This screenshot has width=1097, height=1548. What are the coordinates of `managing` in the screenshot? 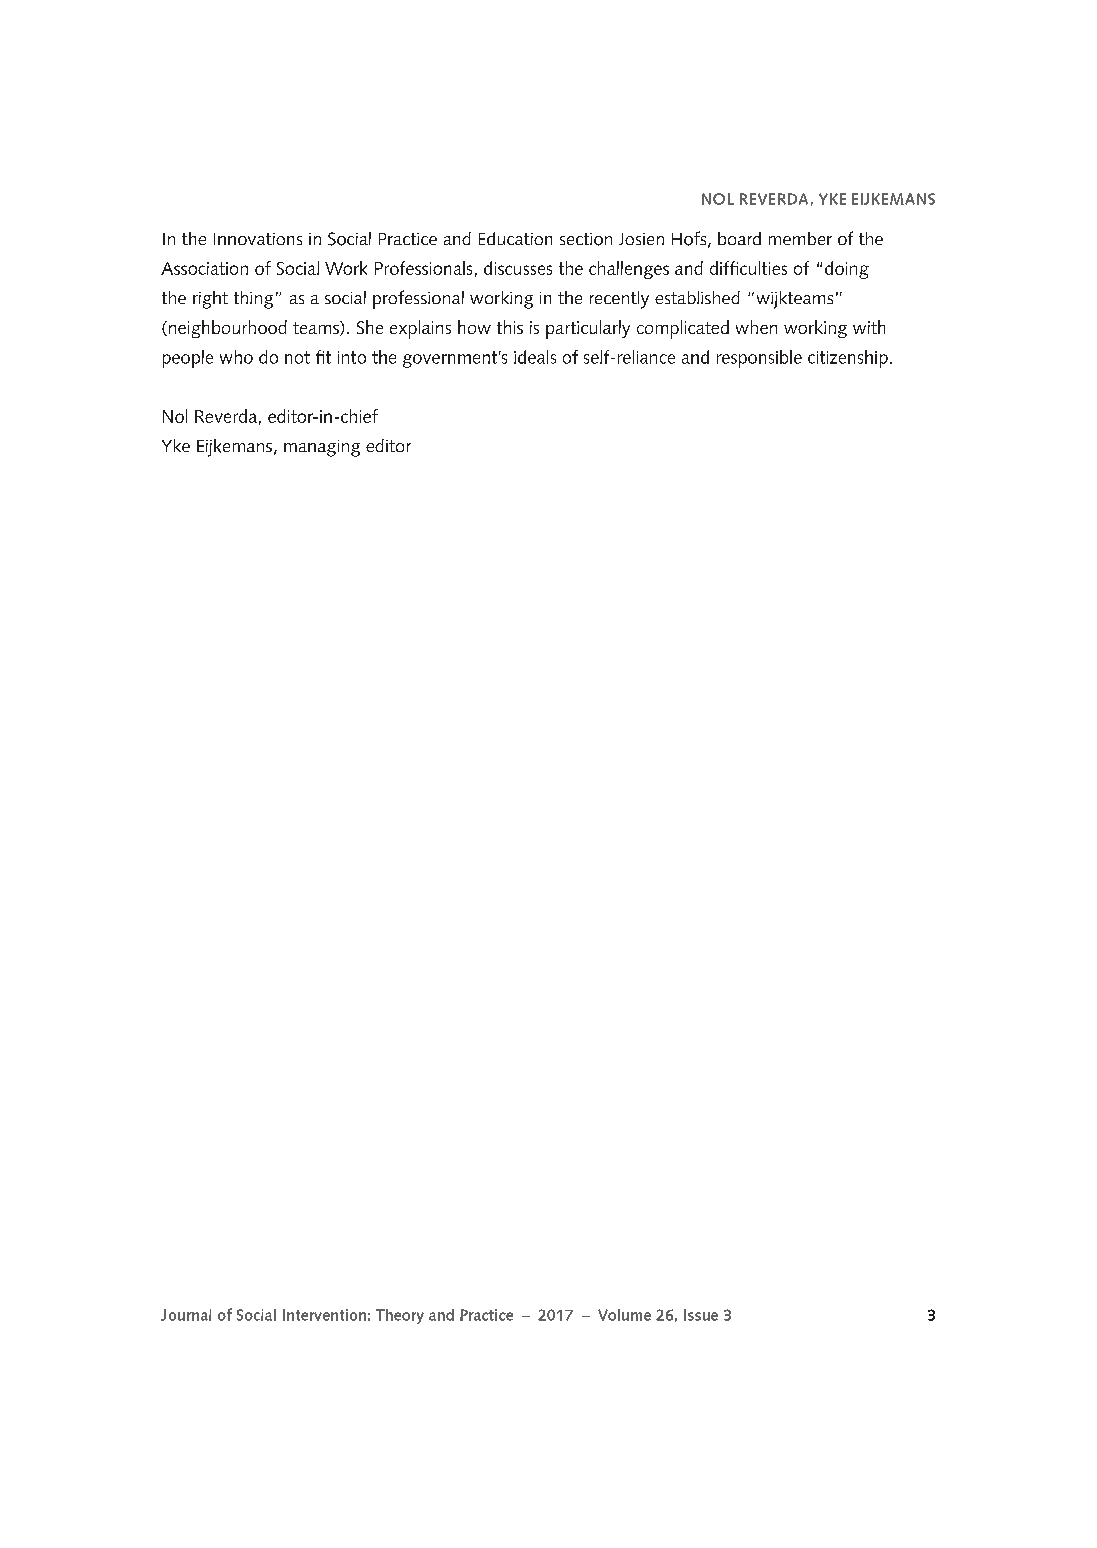 It's located at (322, 448).
